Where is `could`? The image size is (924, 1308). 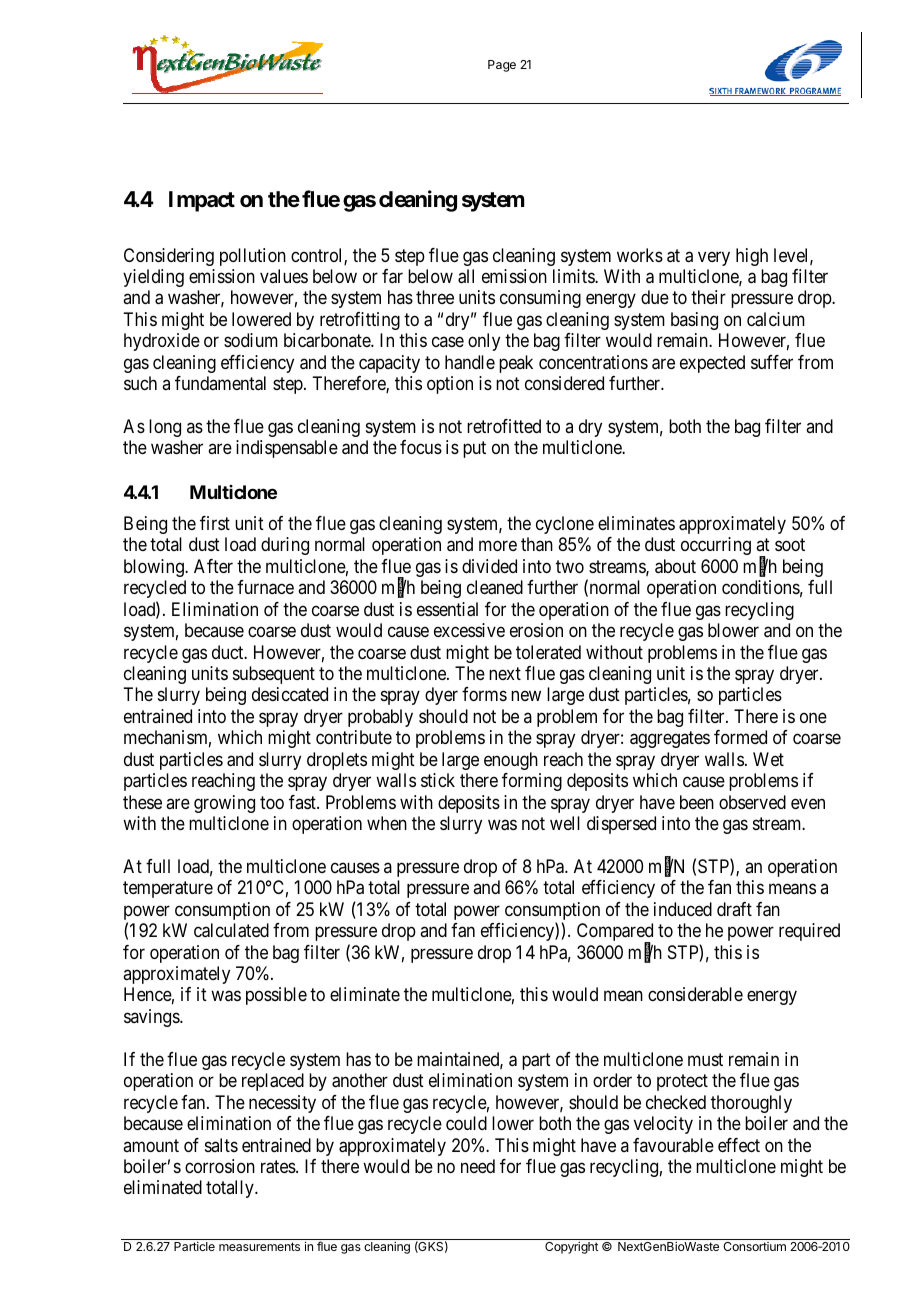
could is located at coordinates (466, 1123).
